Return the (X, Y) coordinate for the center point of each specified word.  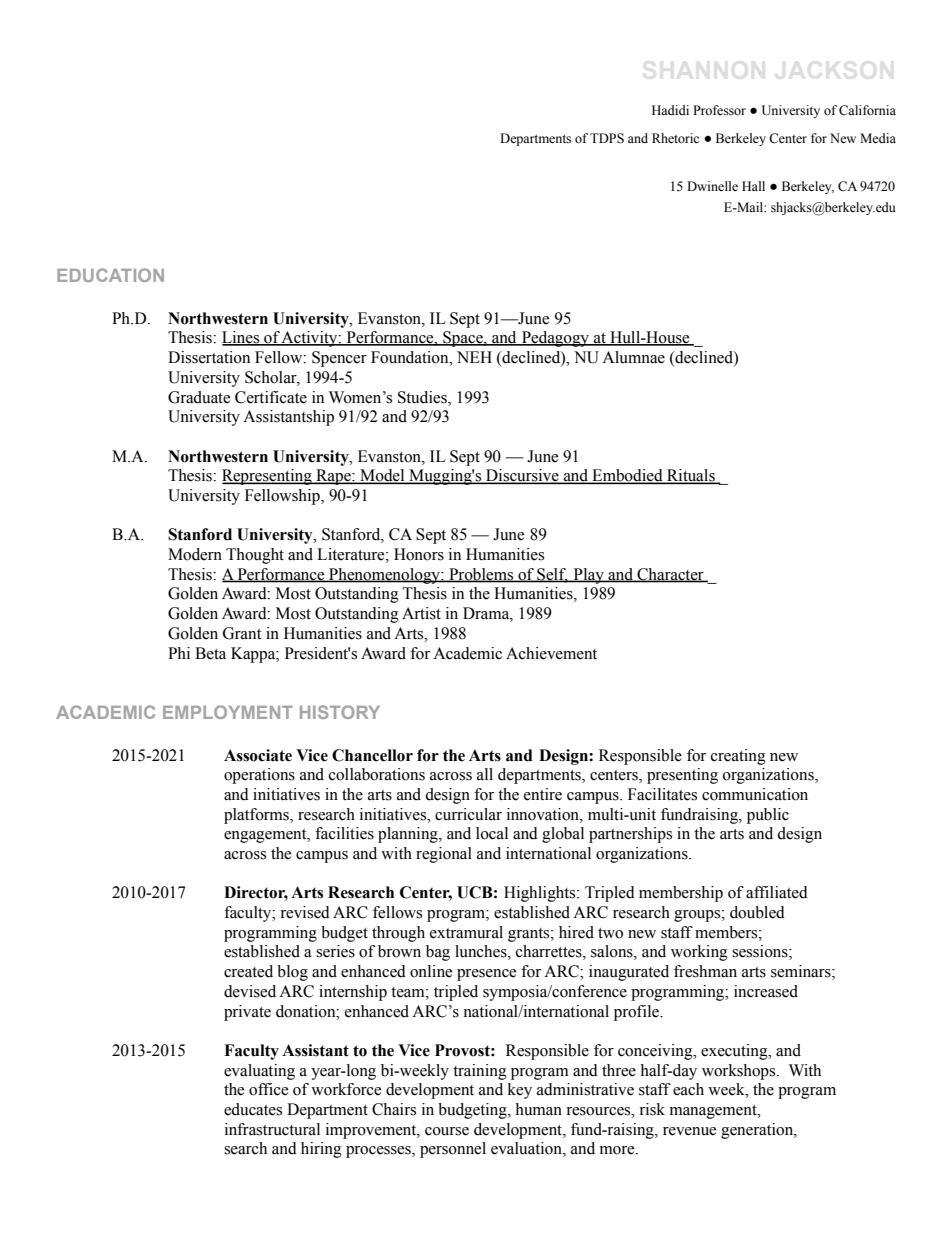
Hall (753, 186)
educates (253, 1109)
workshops (740, 1072)
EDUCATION (110, 275)
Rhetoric (675, 138)
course (447, 1131)
